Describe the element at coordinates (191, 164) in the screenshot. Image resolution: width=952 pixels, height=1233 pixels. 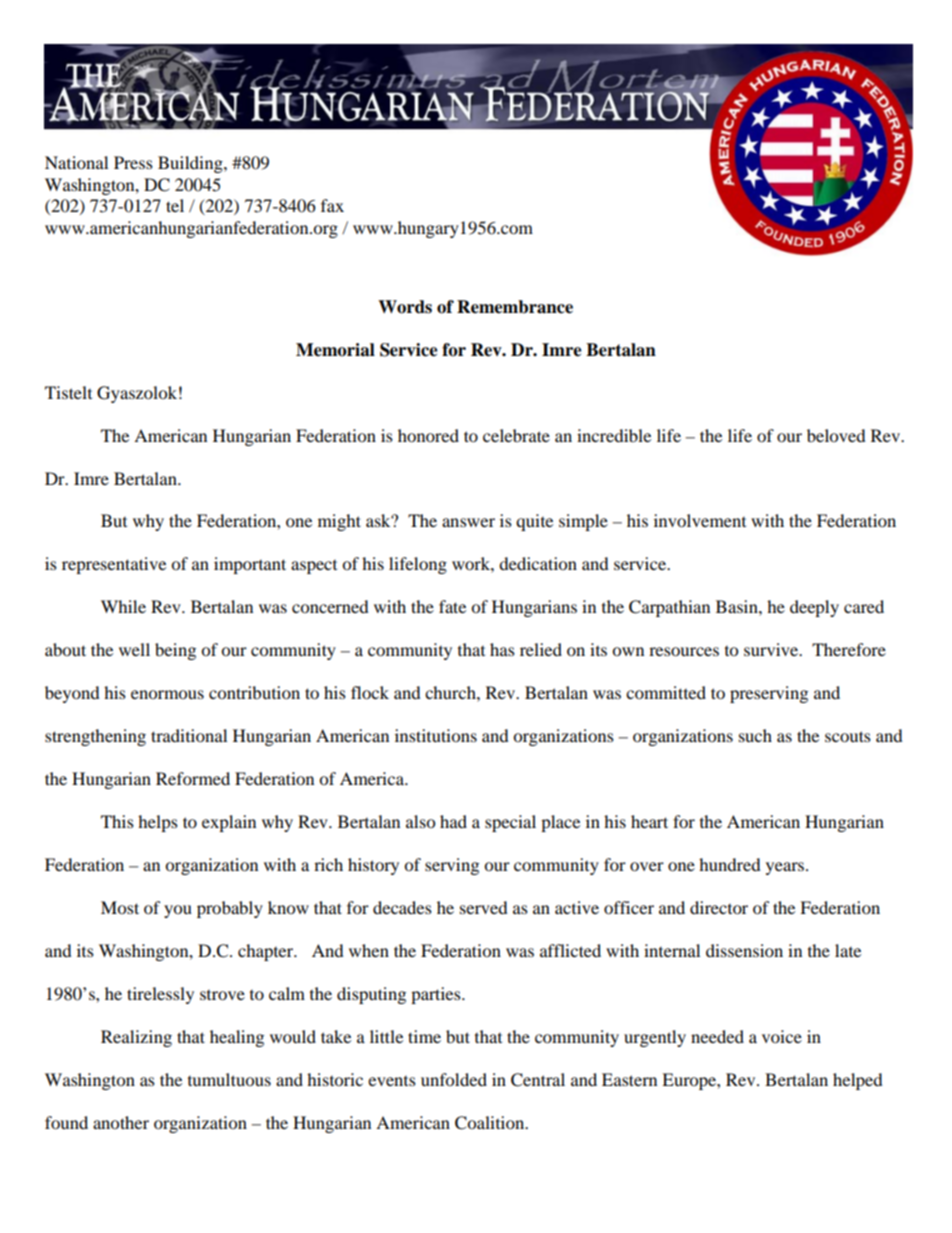
I see `Building` at that location.
